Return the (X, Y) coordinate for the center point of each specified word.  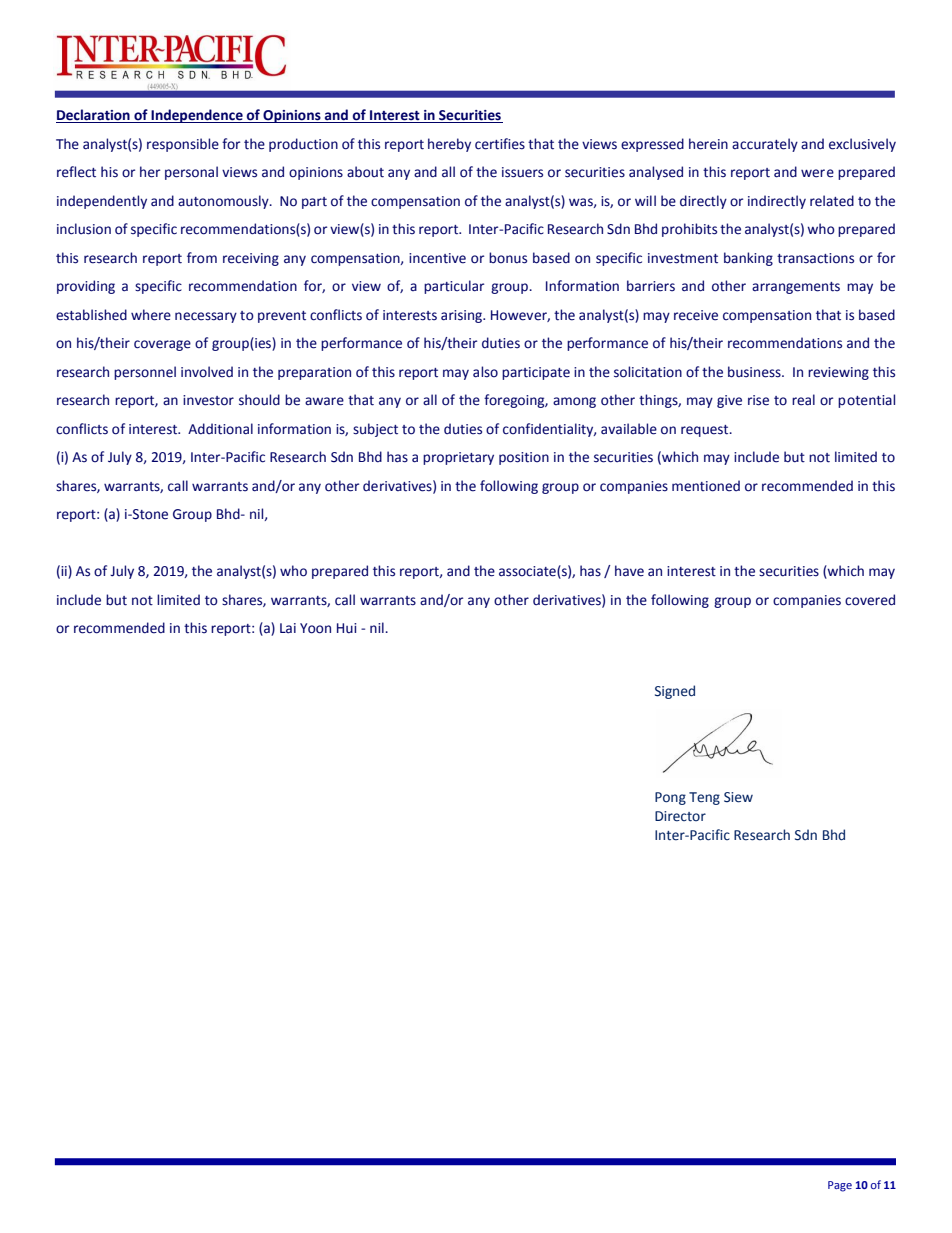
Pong (670, 798)
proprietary (458, 458)
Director (680, 816)
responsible (183, 145)
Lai (288, 628)
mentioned (706, 486)
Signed (675, 692)
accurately (765, 145)
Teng (704, 798)
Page (840, 1186)
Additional (220, 429)
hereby (449, 145)
